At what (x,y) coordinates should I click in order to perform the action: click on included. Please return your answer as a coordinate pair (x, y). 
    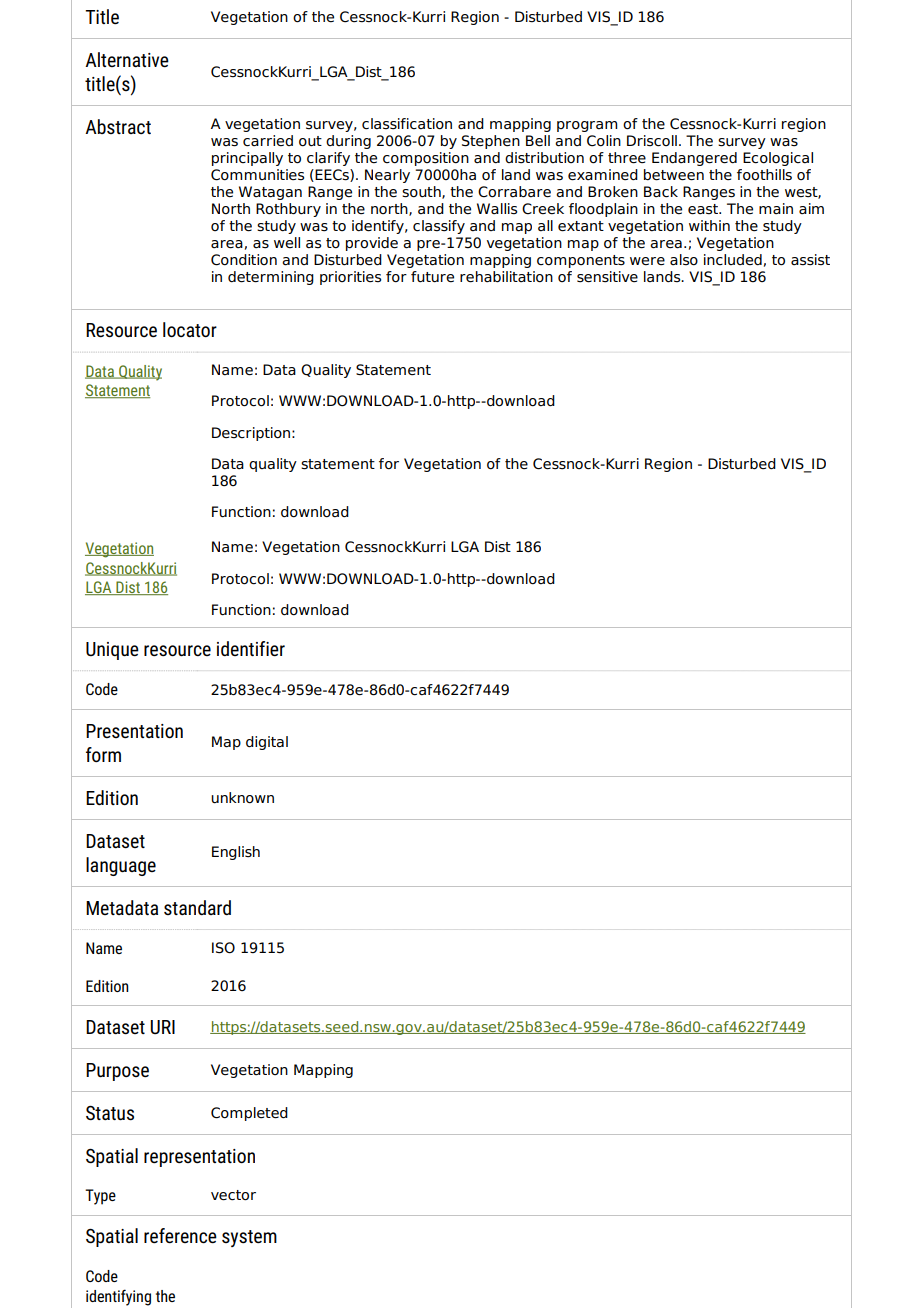
    Looking at the image, I should click on (733, 260).
